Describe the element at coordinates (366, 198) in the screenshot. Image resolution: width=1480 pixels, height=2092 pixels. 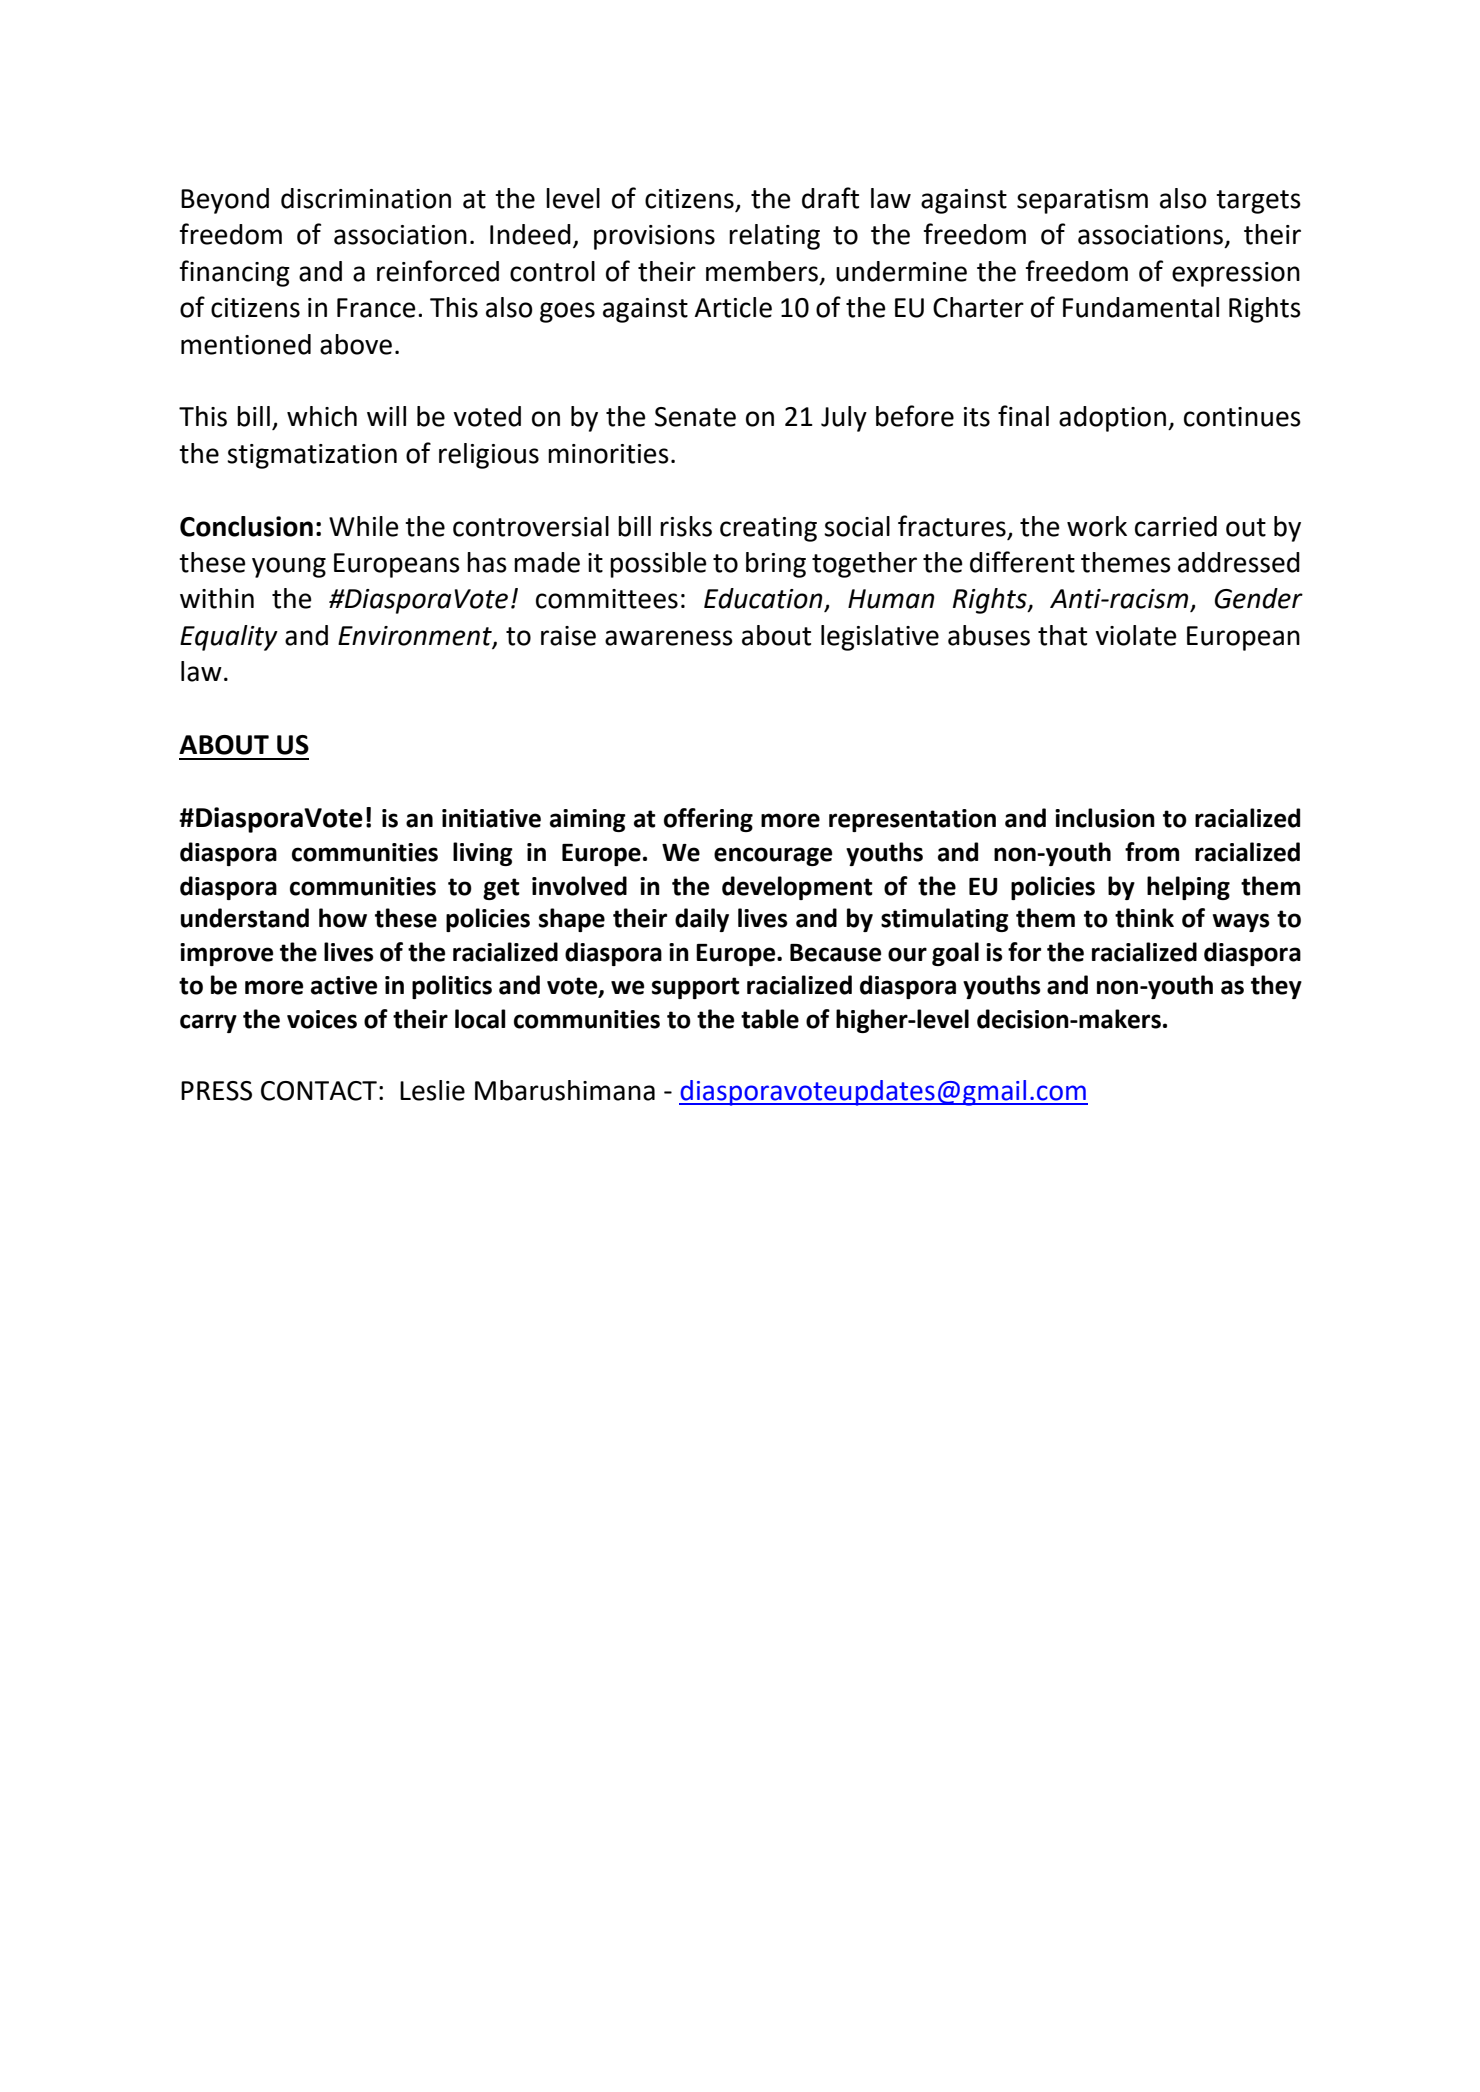
I see `discrimination` at that location.
